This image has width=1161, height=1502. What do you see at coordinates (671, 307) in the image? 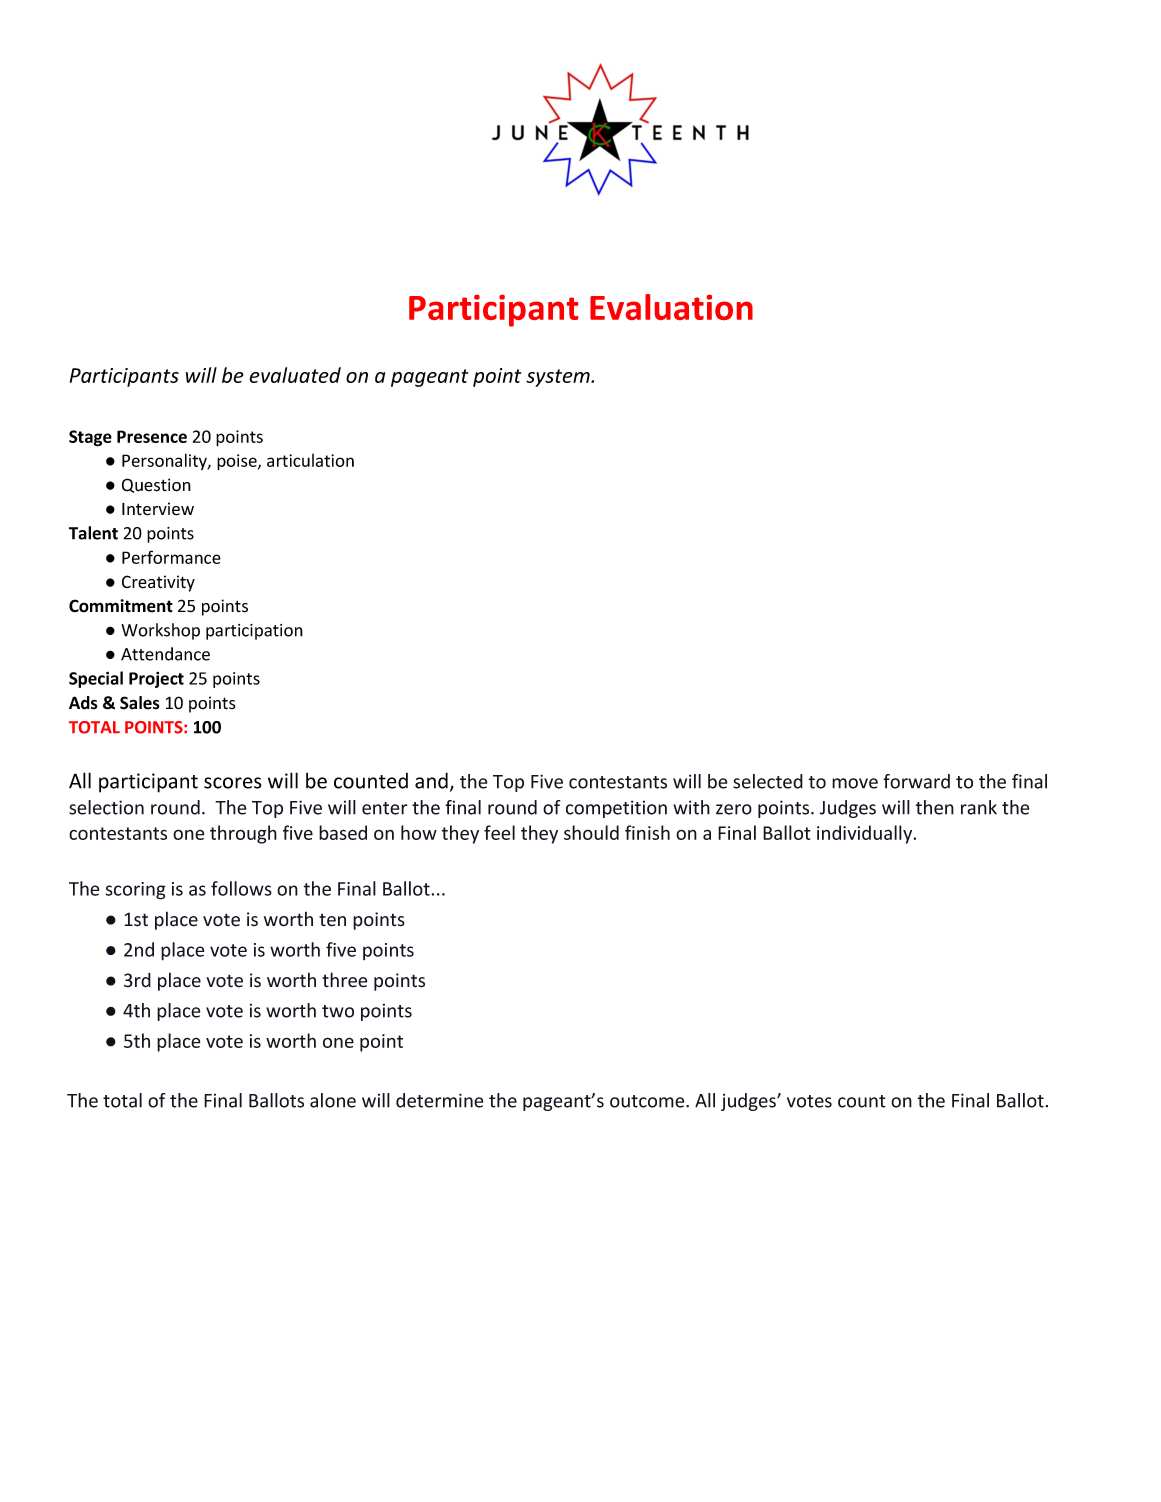
I see `Evaluation` at bounding box center [671, 307].
